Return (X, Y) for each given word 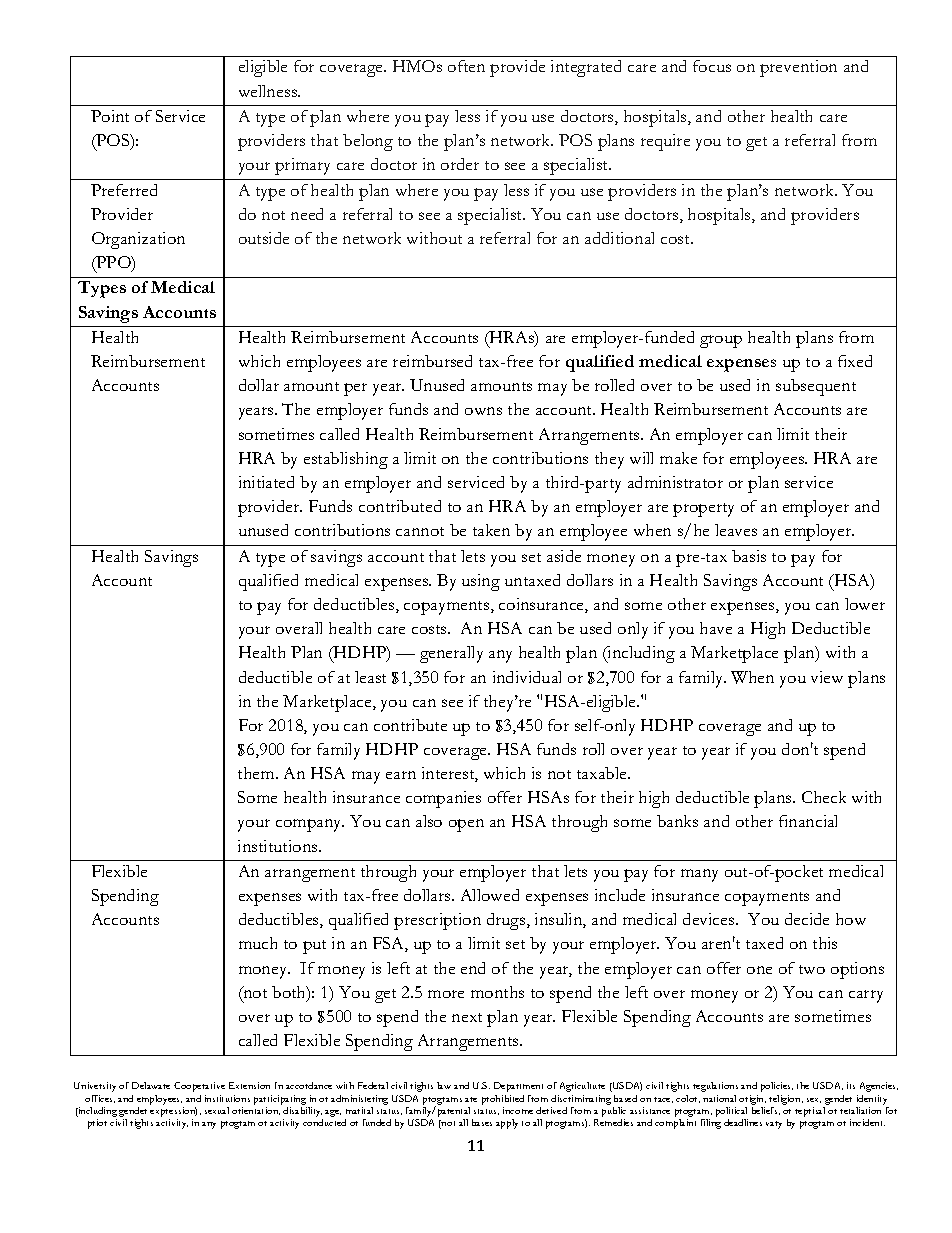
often (466, 66)
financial (808, 821)
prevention (798, 68)
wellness (269, 91)
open (466, 825)
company (310, 825)
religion (786, 1100)
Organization (138, 240)
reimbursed (432, 361)
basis (749, 556)
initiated (266, 482)
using (481, 582)
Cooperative (199, 1087)
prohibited (503, 1100)
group (721, 341)
